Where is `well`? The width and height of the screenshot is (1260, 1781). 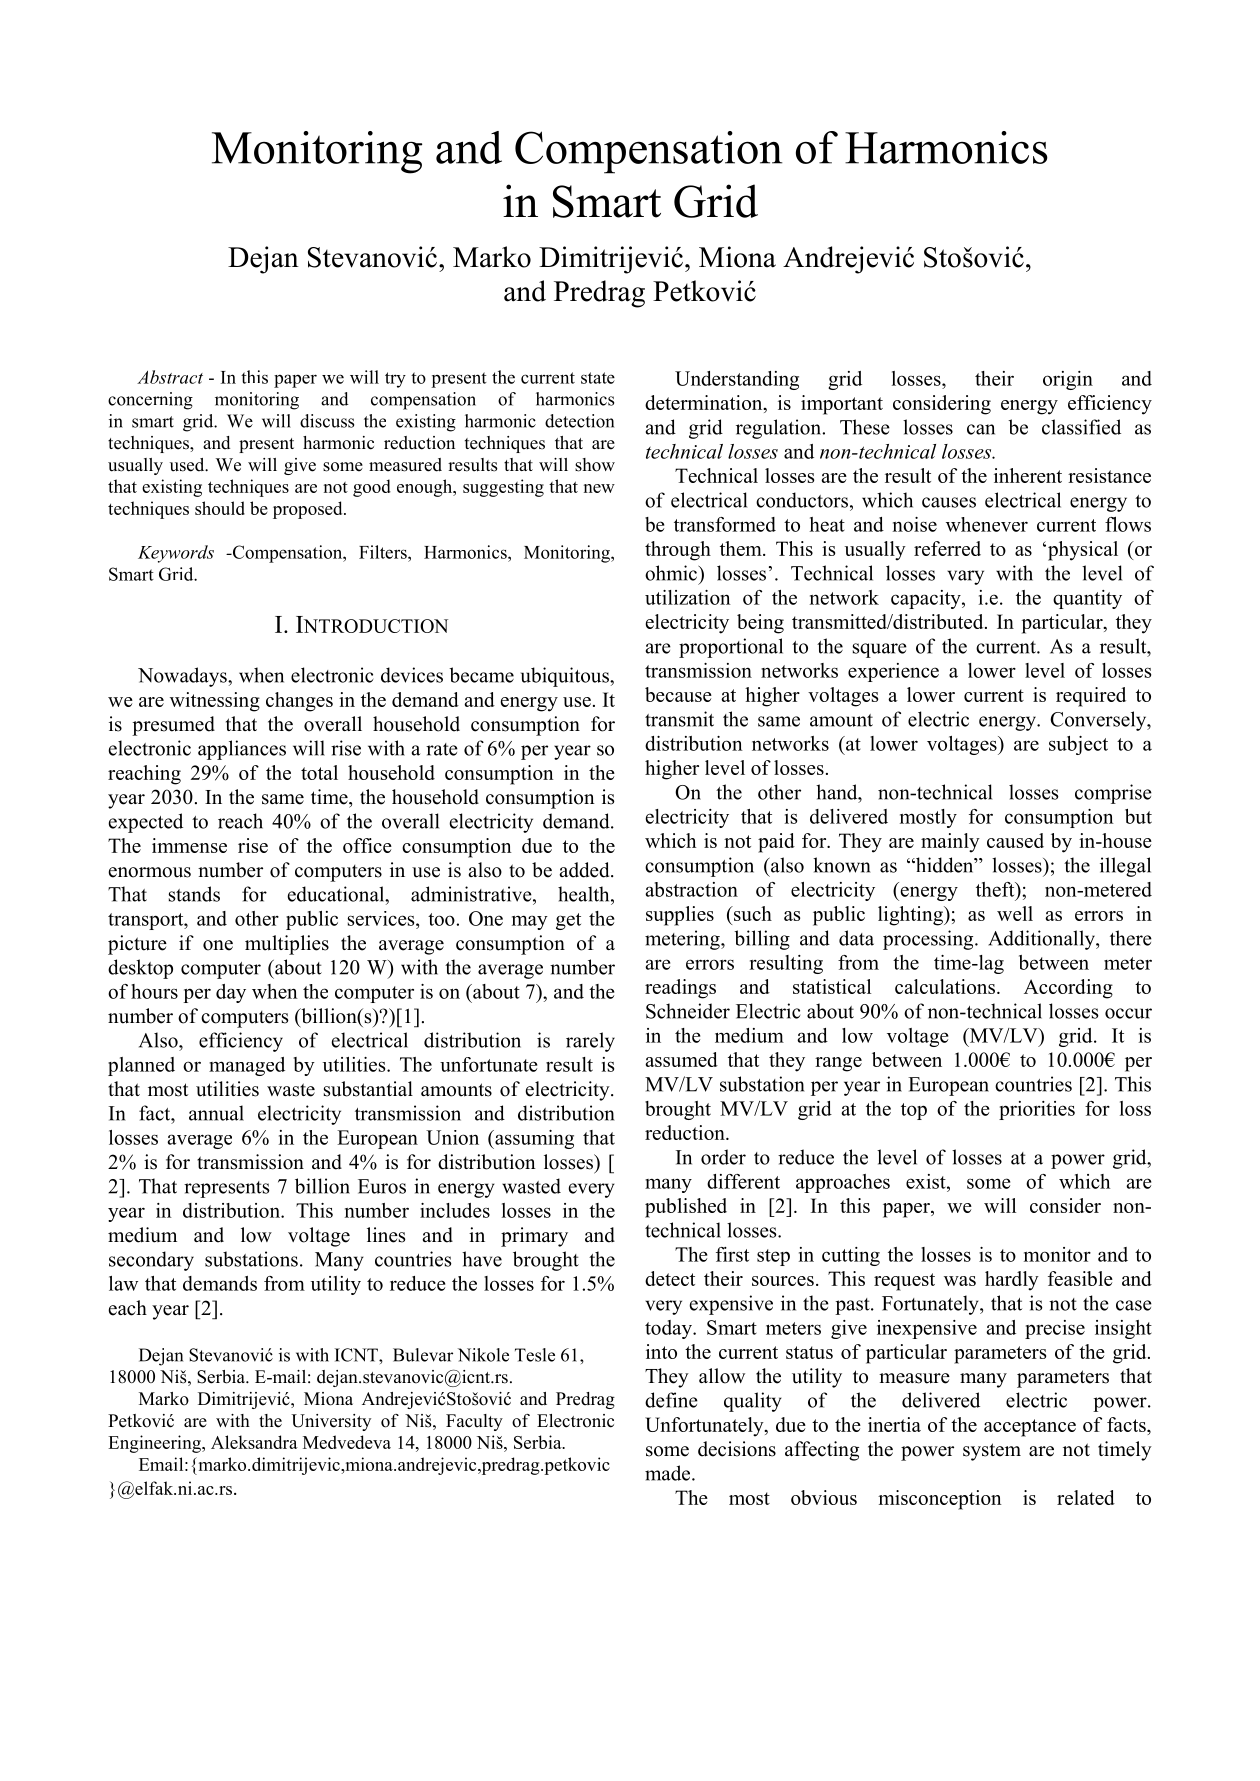
well is located at coordinates (1015, 913).
